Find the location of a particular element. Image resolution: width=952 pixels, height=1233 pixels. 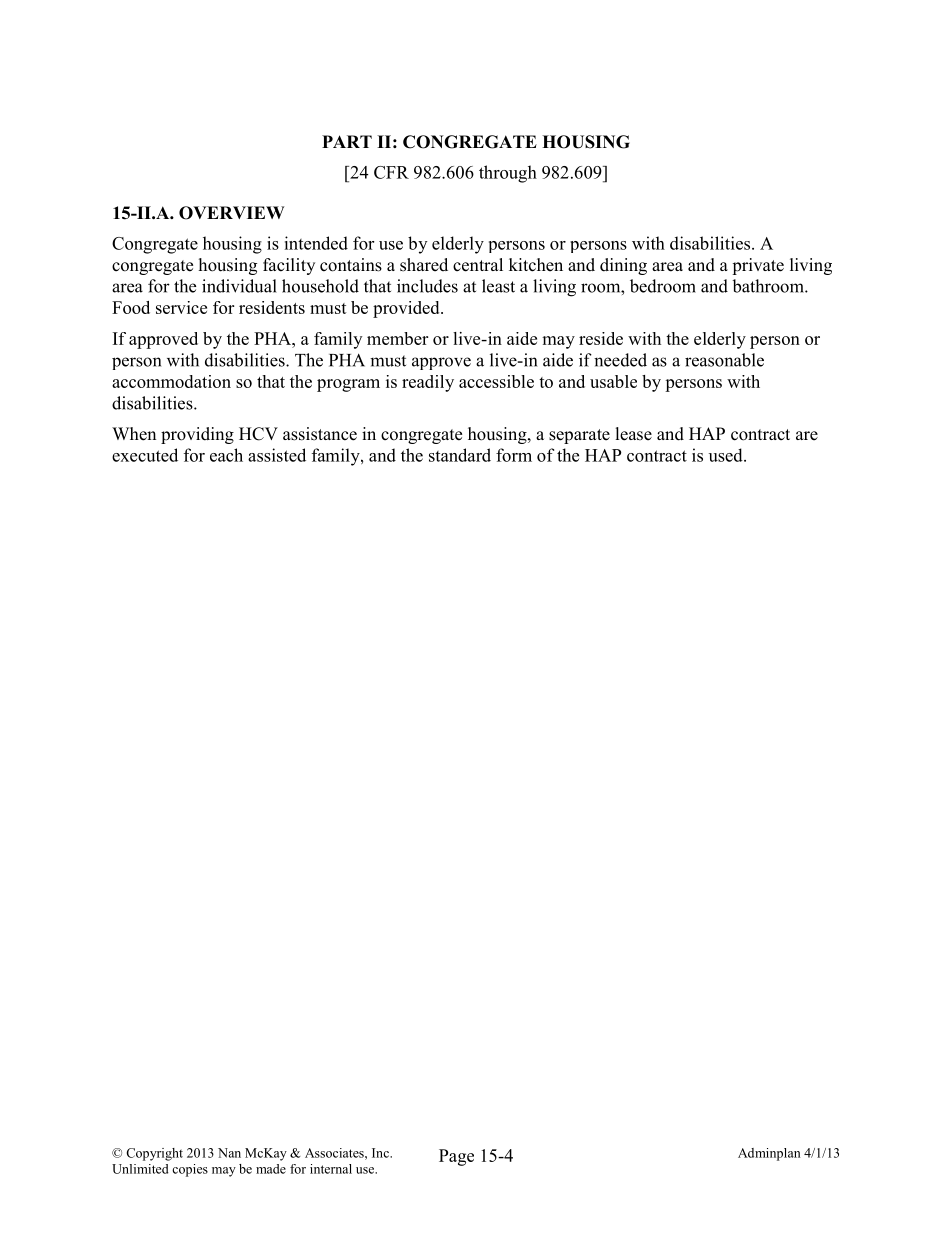

OVERVIEW is located at coordinates (231, 213).
